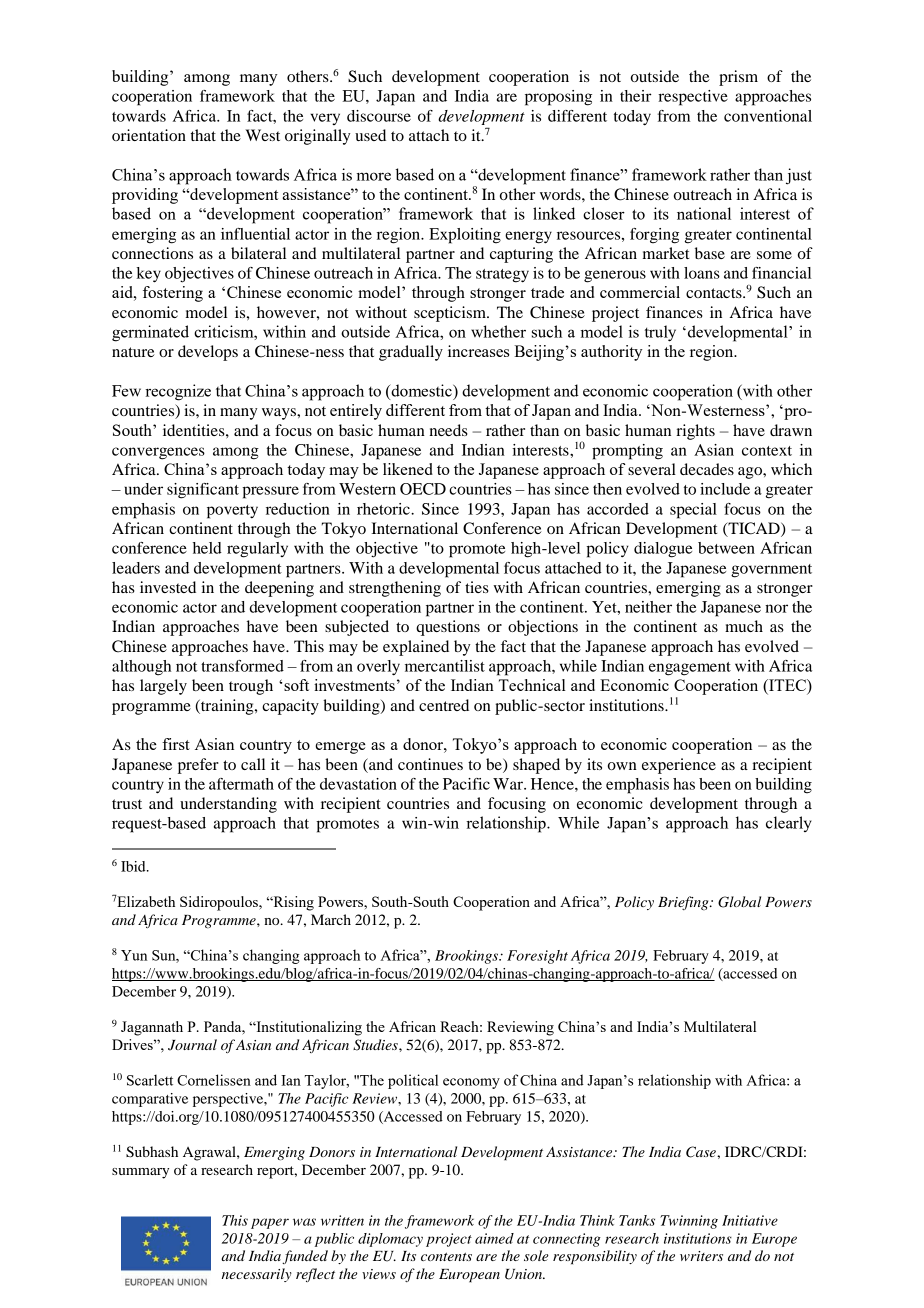 This screenshot has width=924, height=1308. Describe the element at coordinates (445, 666) in the screenshot. I see `mercantilist` at that location.
